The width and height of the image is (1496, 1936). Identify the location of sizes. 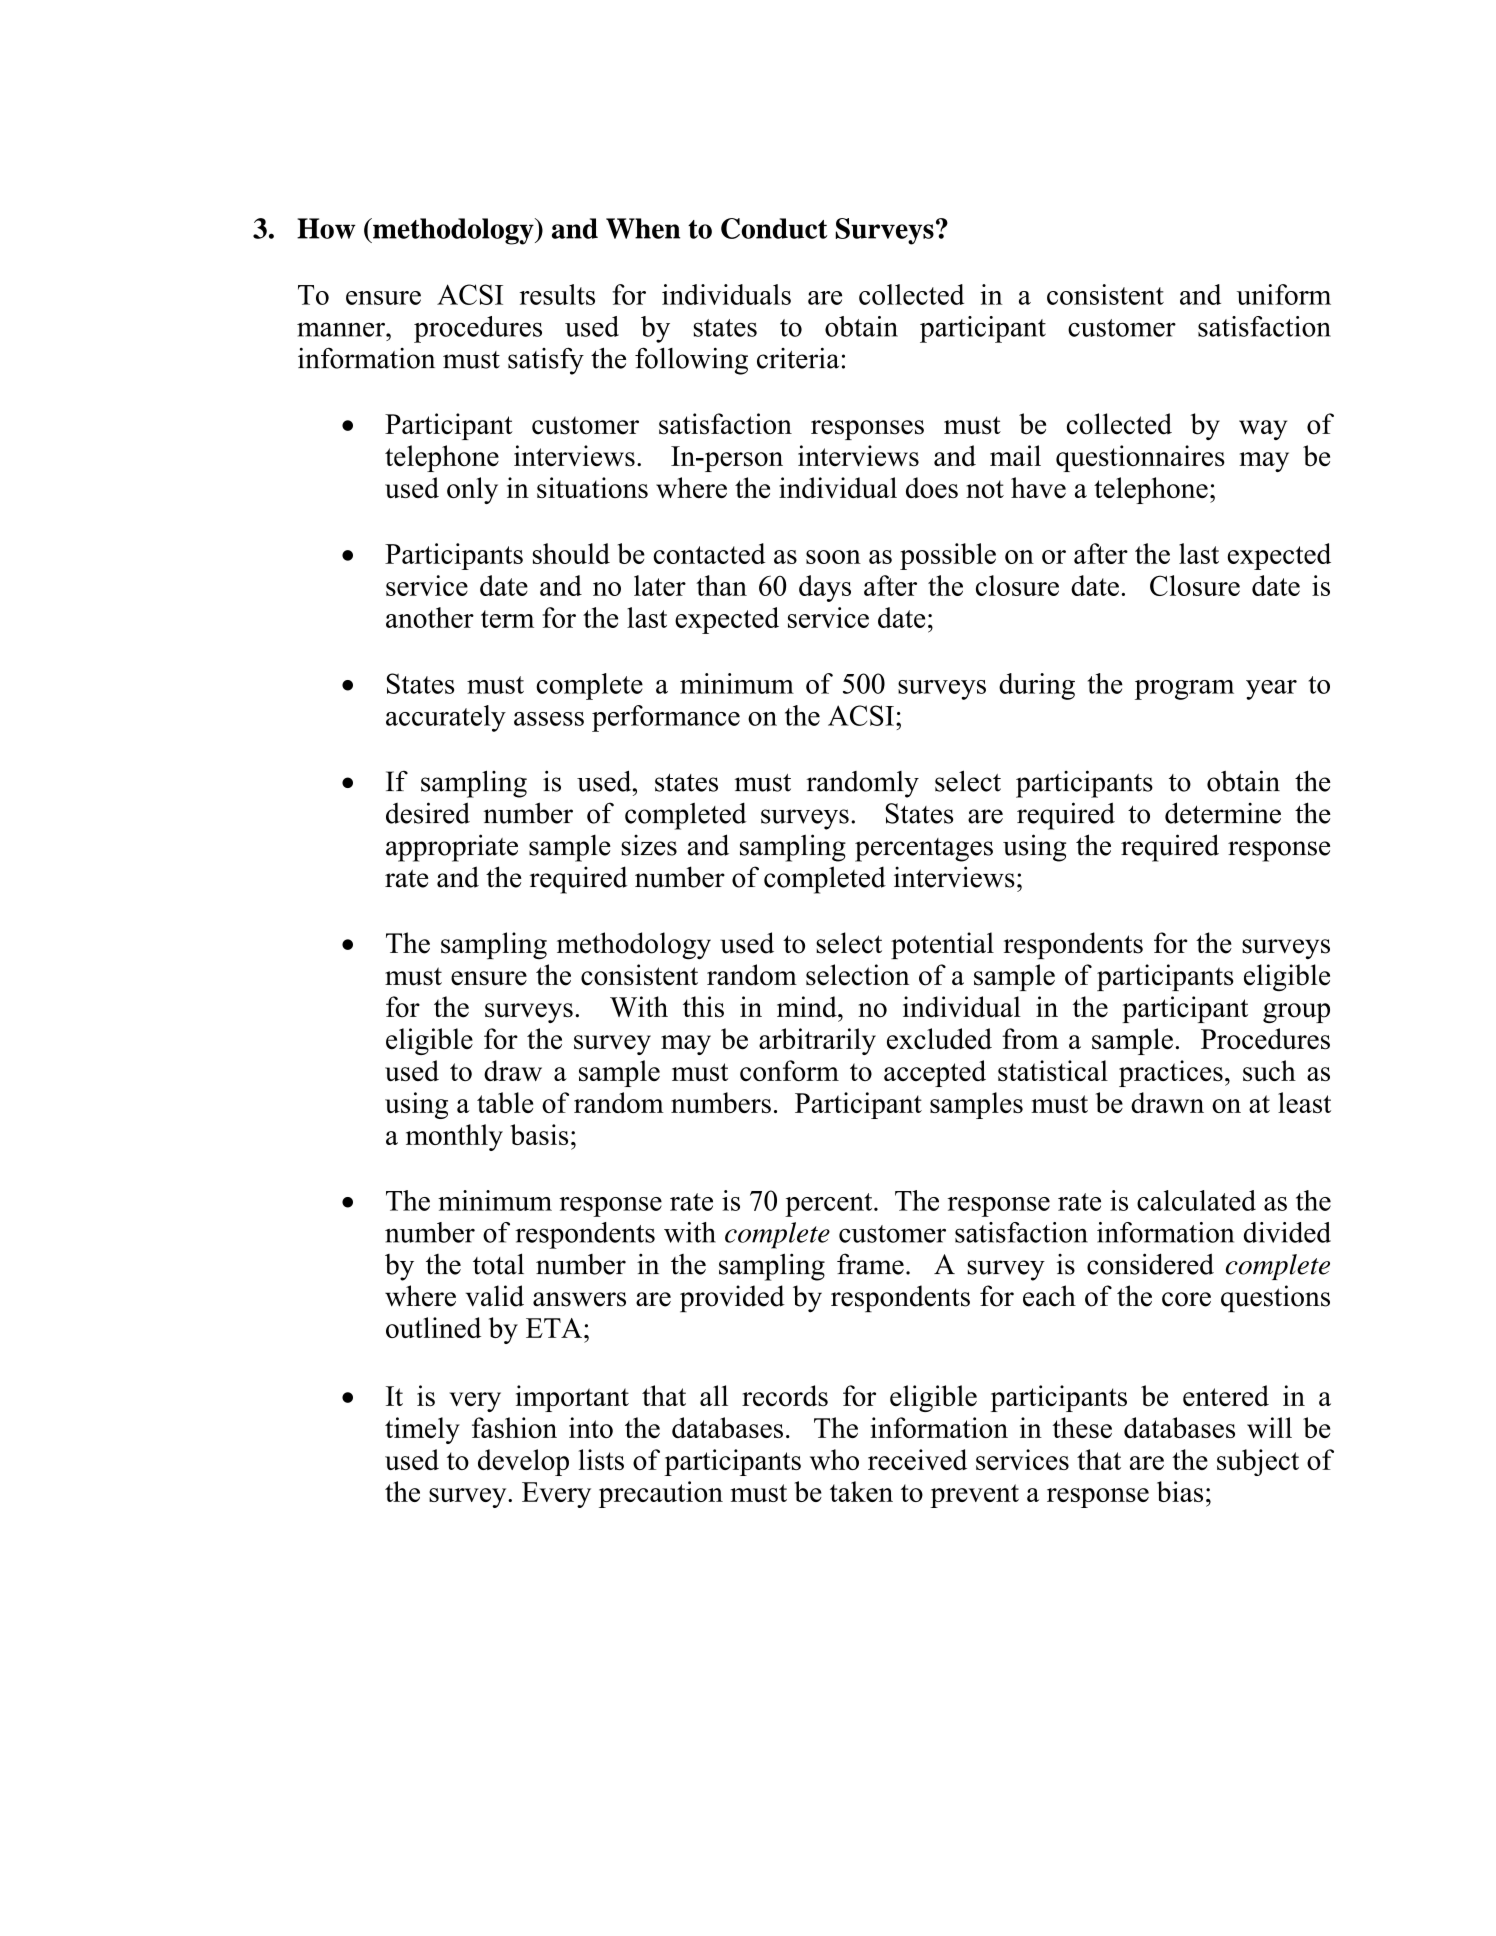
(649, 845).
